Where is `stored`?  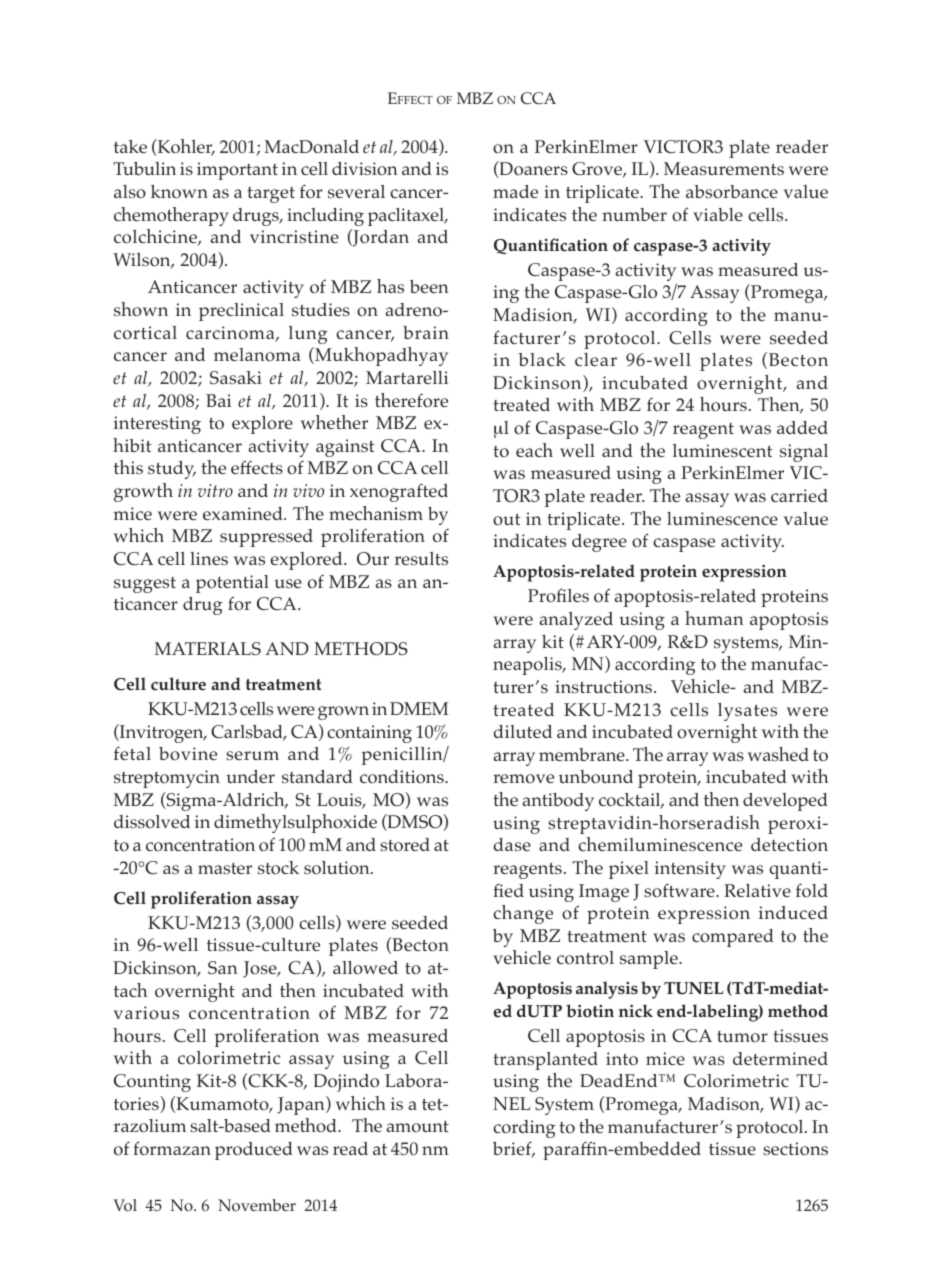 stored is located at coordinates (405, 844).
